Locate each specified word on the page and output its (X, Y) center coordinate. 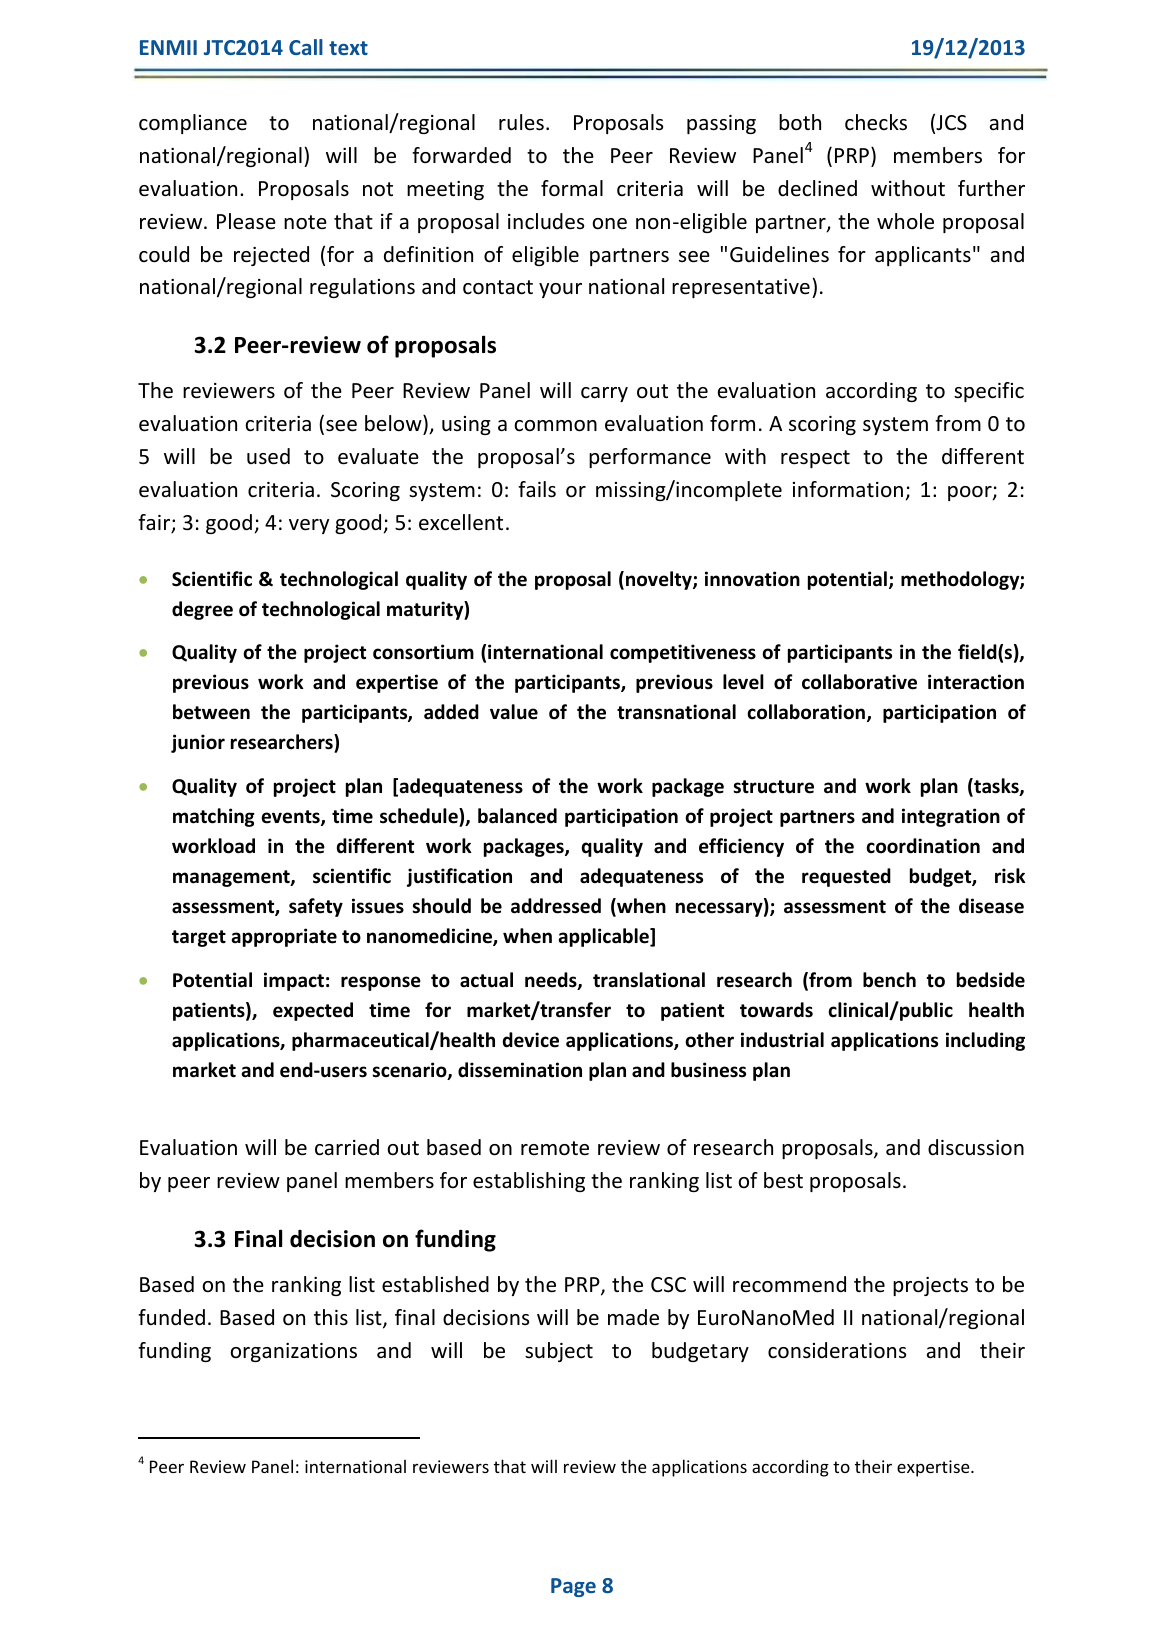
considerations (837, 1350)
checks (876, 122)
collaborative (859, 682)
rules (521, 122)
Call (306, 47)
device (531, 1040)
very (309, 526)
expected (313, 1011)
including (985, 1041)
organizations (293, 1352)
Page (573, 1587)
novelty (660, 580)
